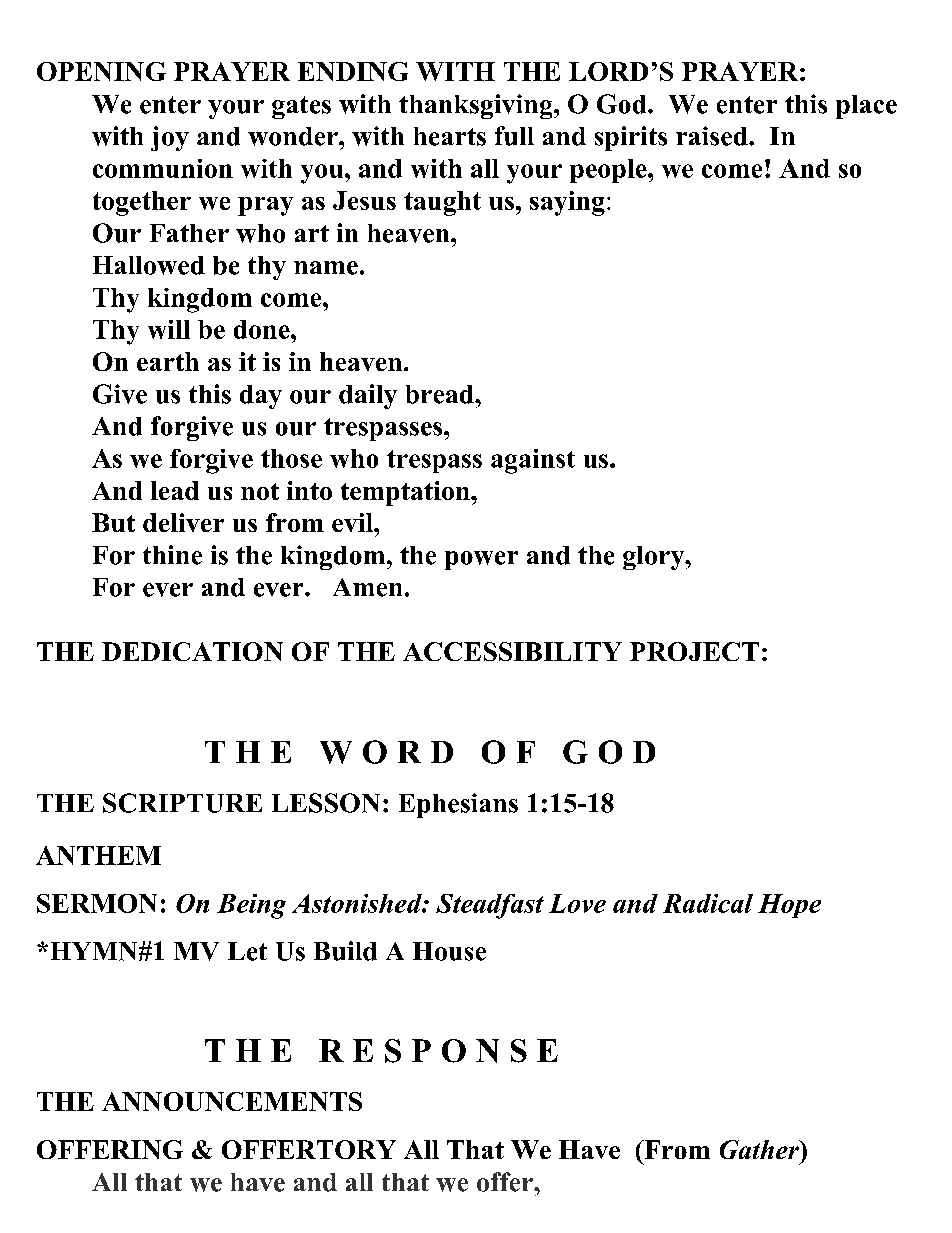 The image size is (952, 1233). I want to click on House, so click(449, 951).
